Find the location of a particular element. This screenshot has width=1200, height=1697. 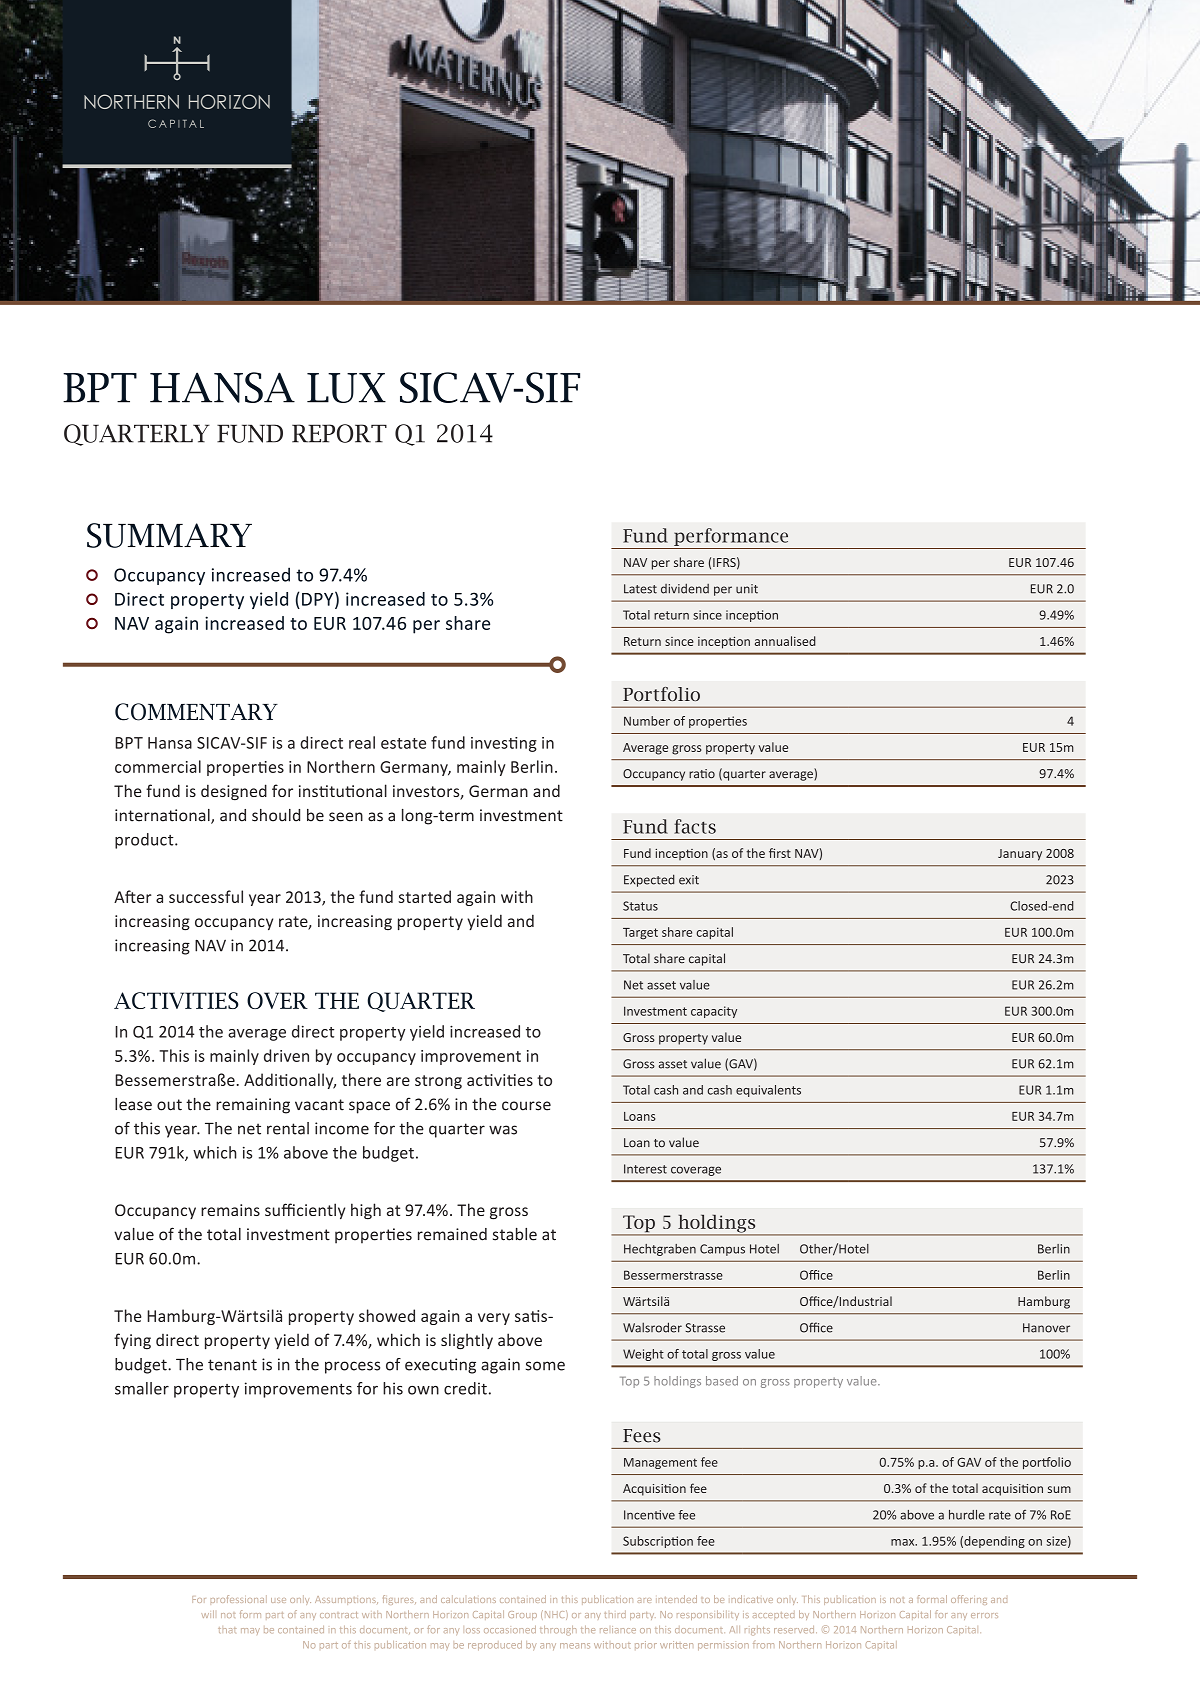

REPORT is located at coordinates (339, 433).
